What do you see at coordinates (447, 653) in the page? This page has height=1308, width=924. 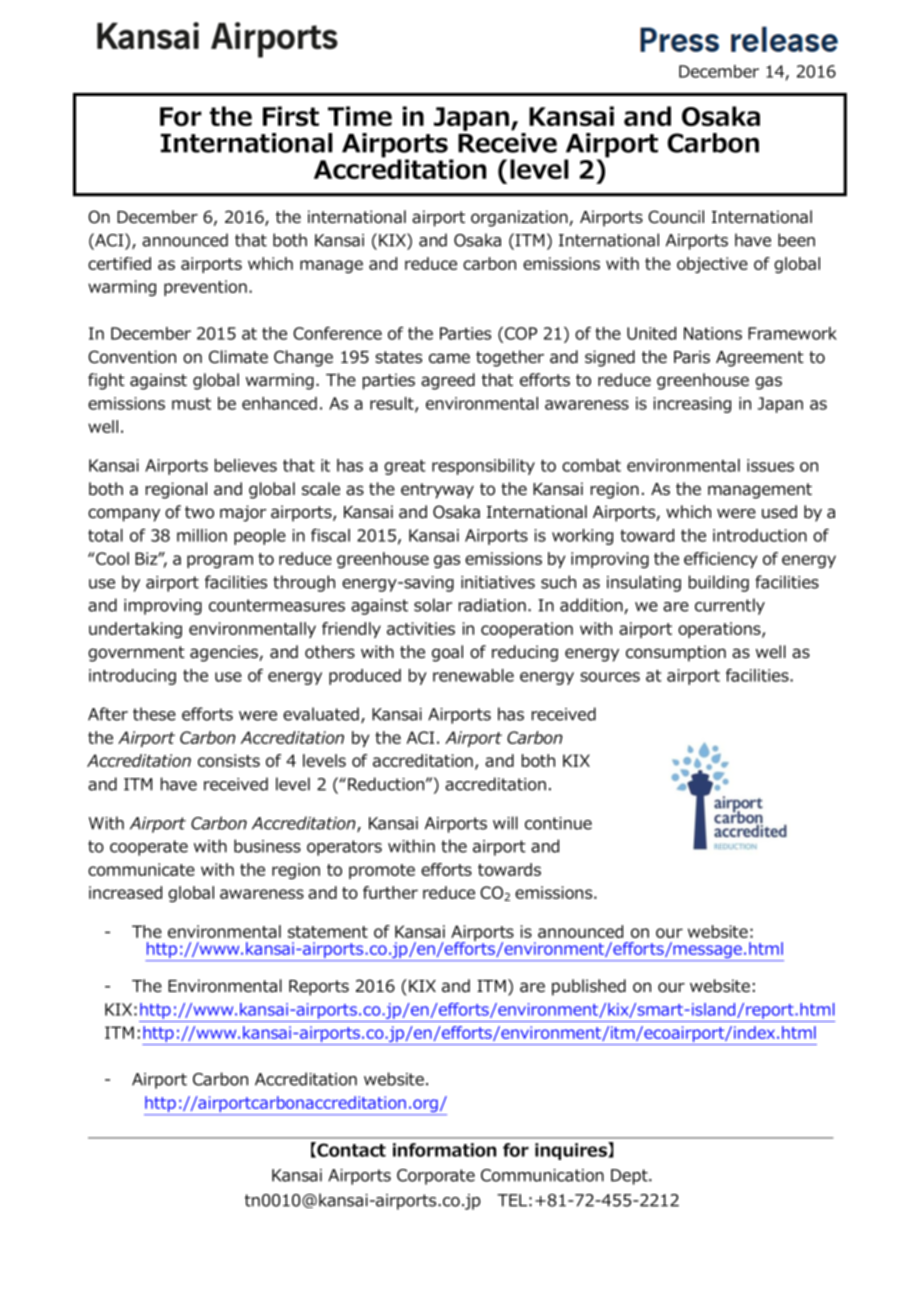 I see `goal` at bounding box center [447, 653].
